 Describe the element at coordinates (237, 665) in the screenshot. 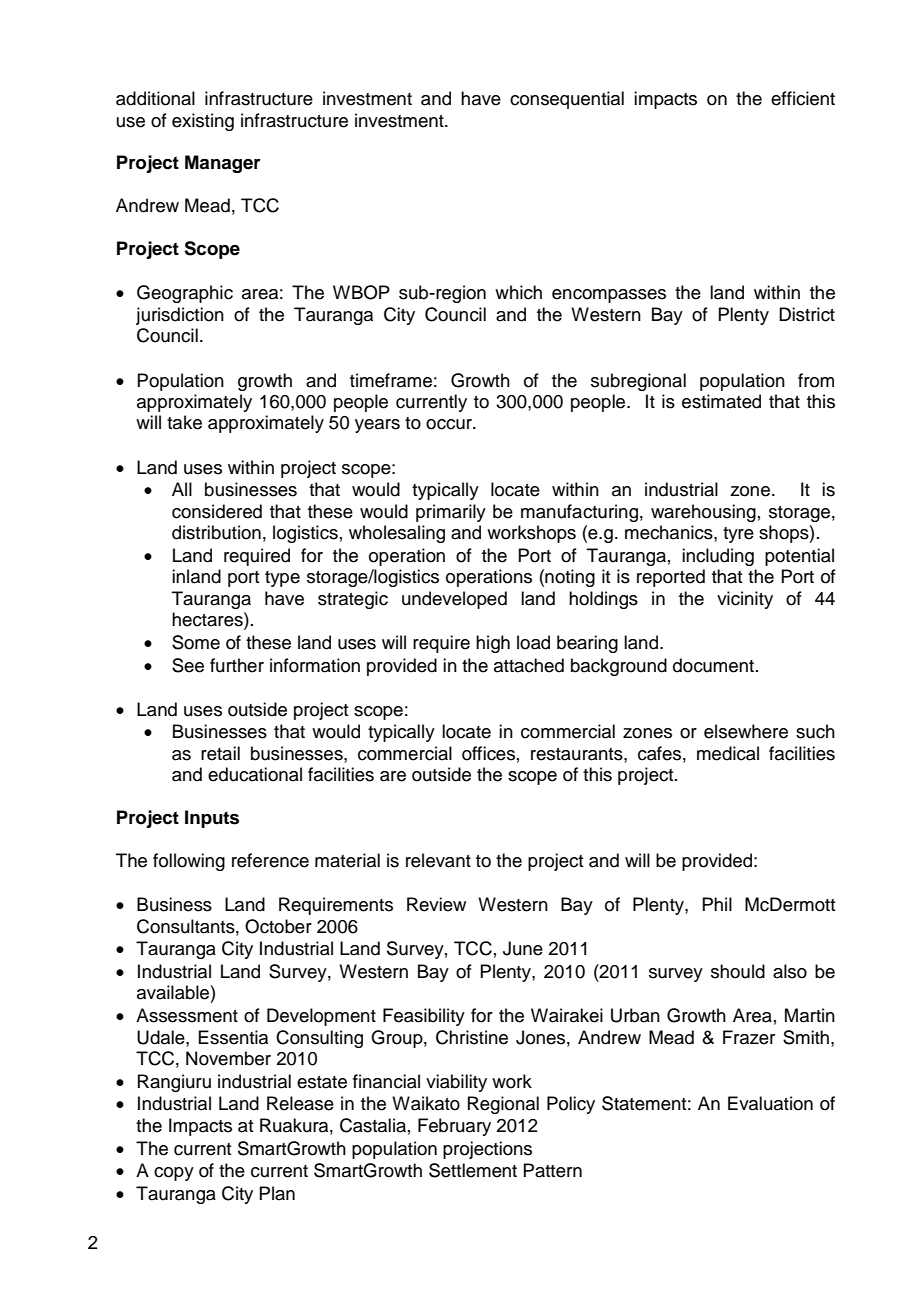

I see `further` at that location.
